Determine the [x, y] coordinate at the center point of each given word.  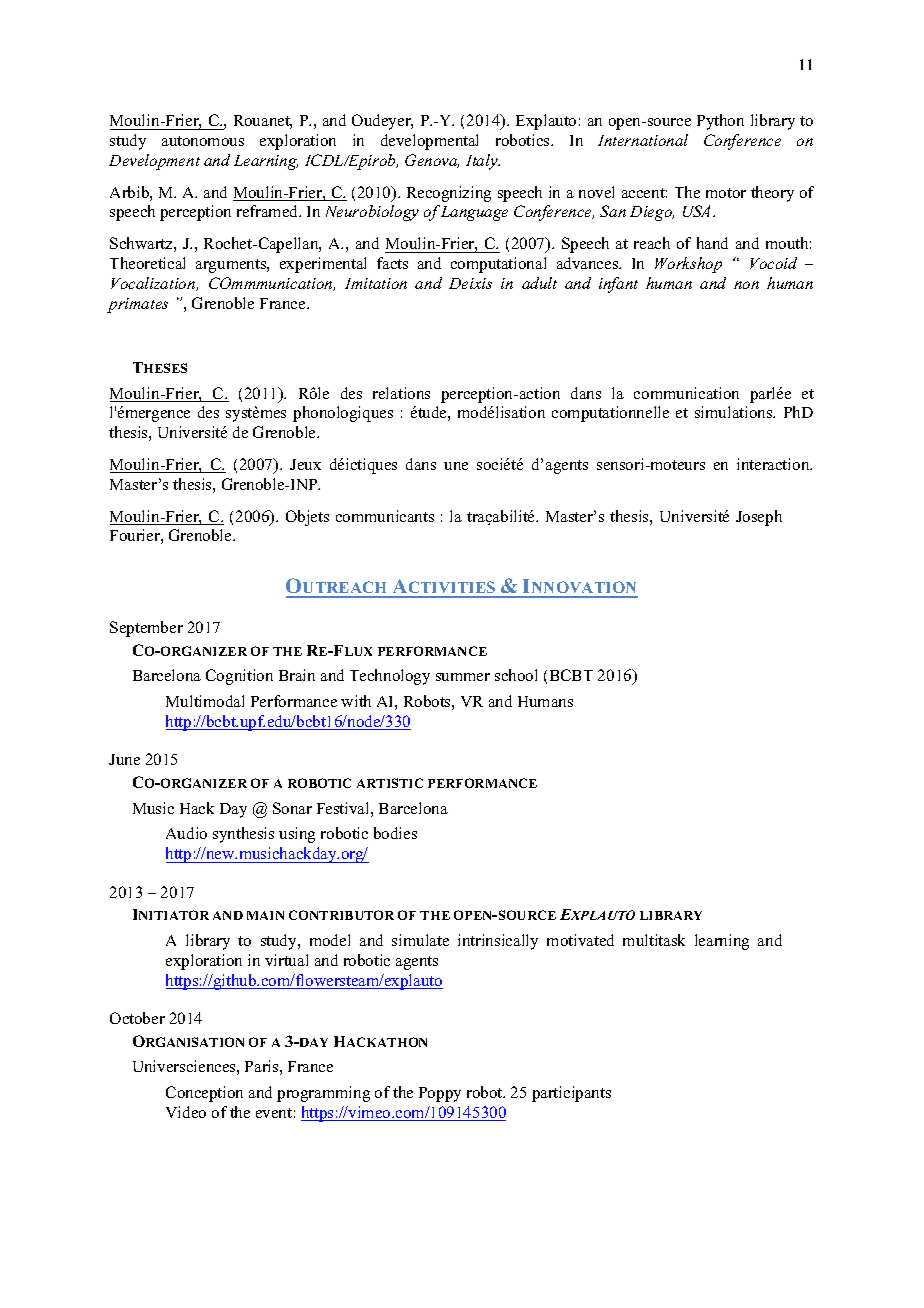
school [516, 675]
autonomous [203, 141]
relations [401, 393]
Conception [204, 1094]
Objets [307, 518]
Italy [483, 162]
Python [720, 122]
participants [571, 1094]
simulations [735, 412]
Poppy [440, 1094]
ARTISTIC [390, 783]
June [124, 759]
